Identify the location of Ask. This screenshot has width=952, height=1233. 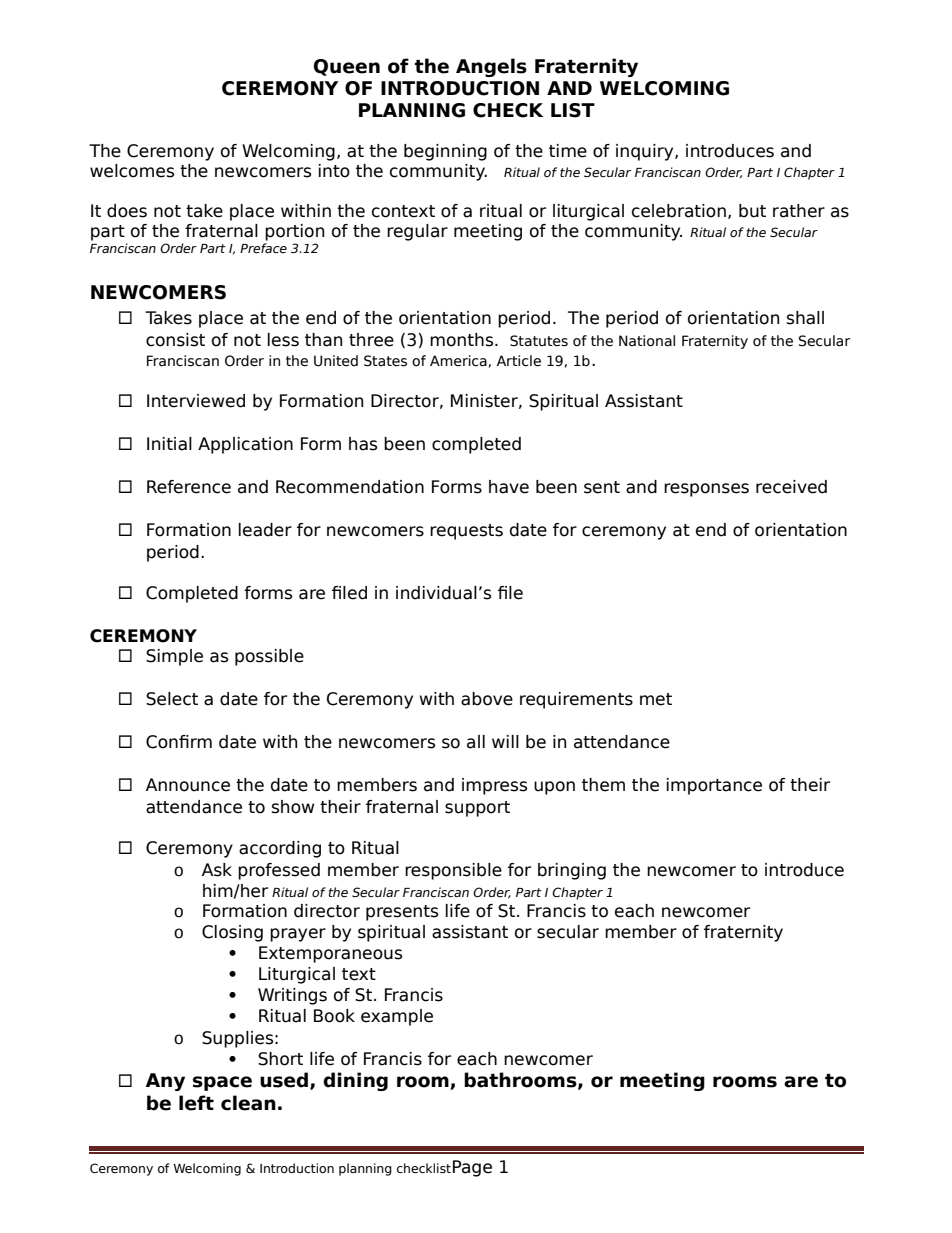
(217, 870).
